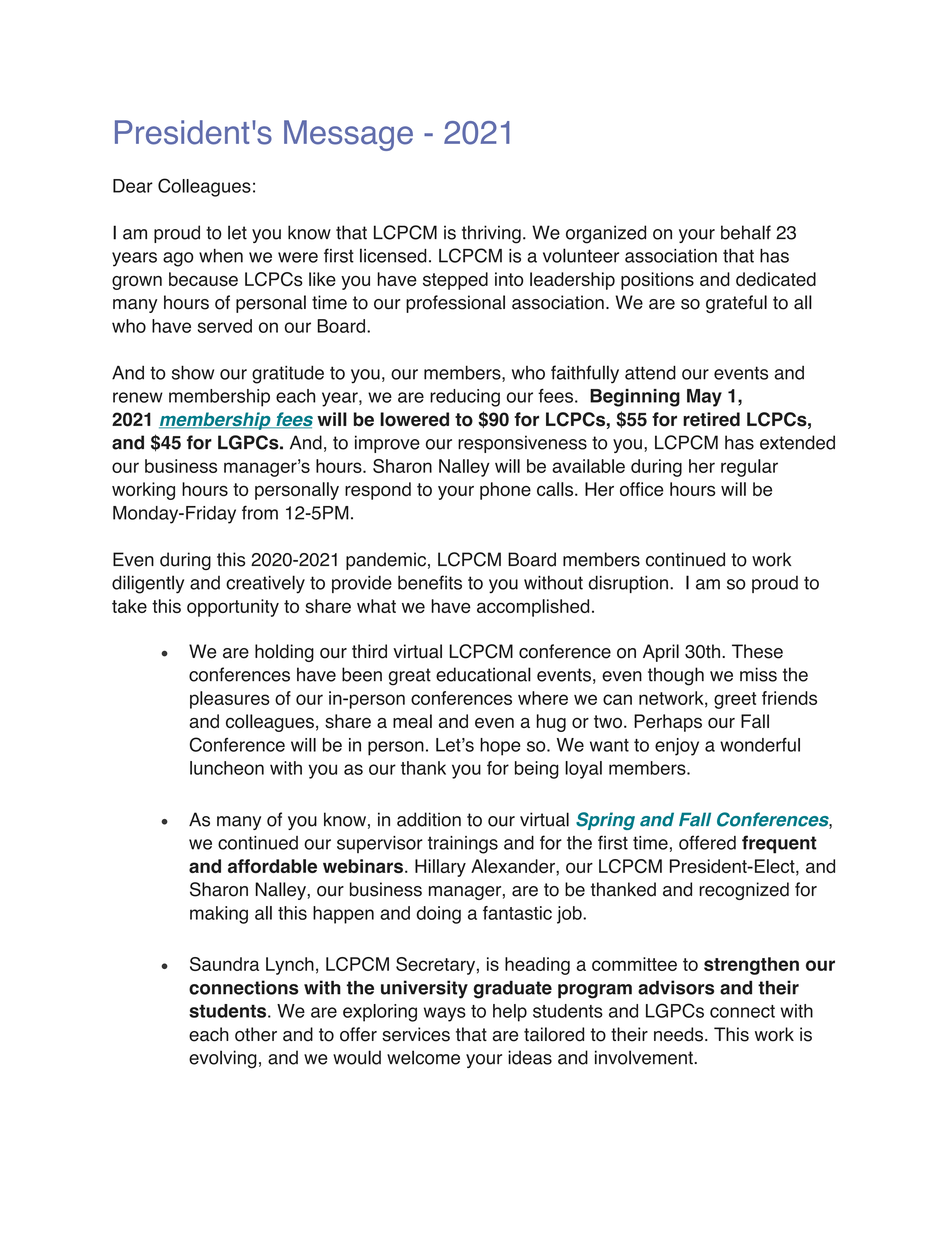  I want to click on Dear, so click(133, 186).
